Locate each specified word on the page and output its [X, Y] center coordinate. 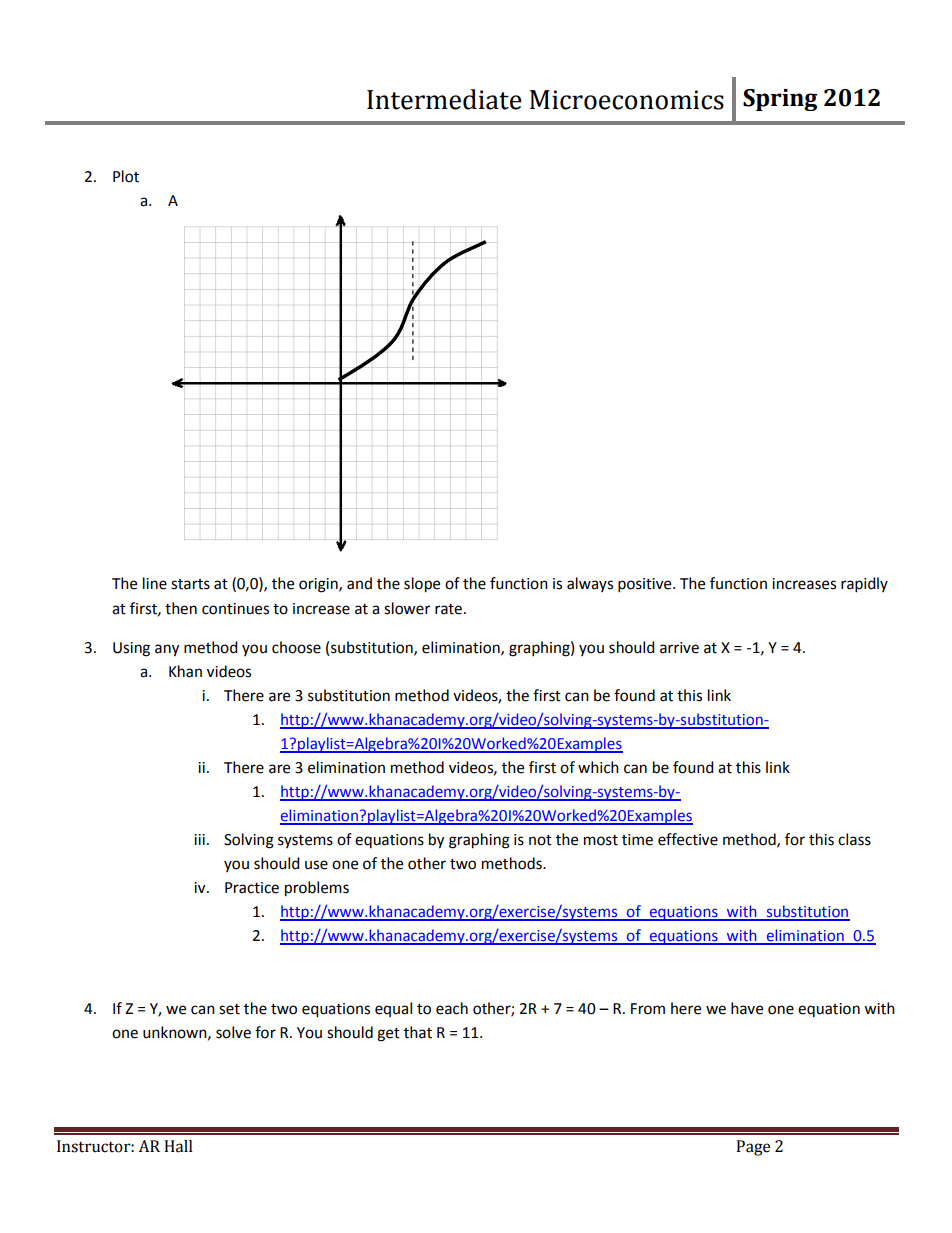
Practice [252, 888]
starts [190, 584]
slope [422, 585]
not [540, 840]
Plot [126, 176]
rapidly [864, 585]
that [418, 1032]
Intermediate [444, 99]
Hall [178, 1146]
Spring [780, 100]
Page [753, 1148]
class [854, 839]
